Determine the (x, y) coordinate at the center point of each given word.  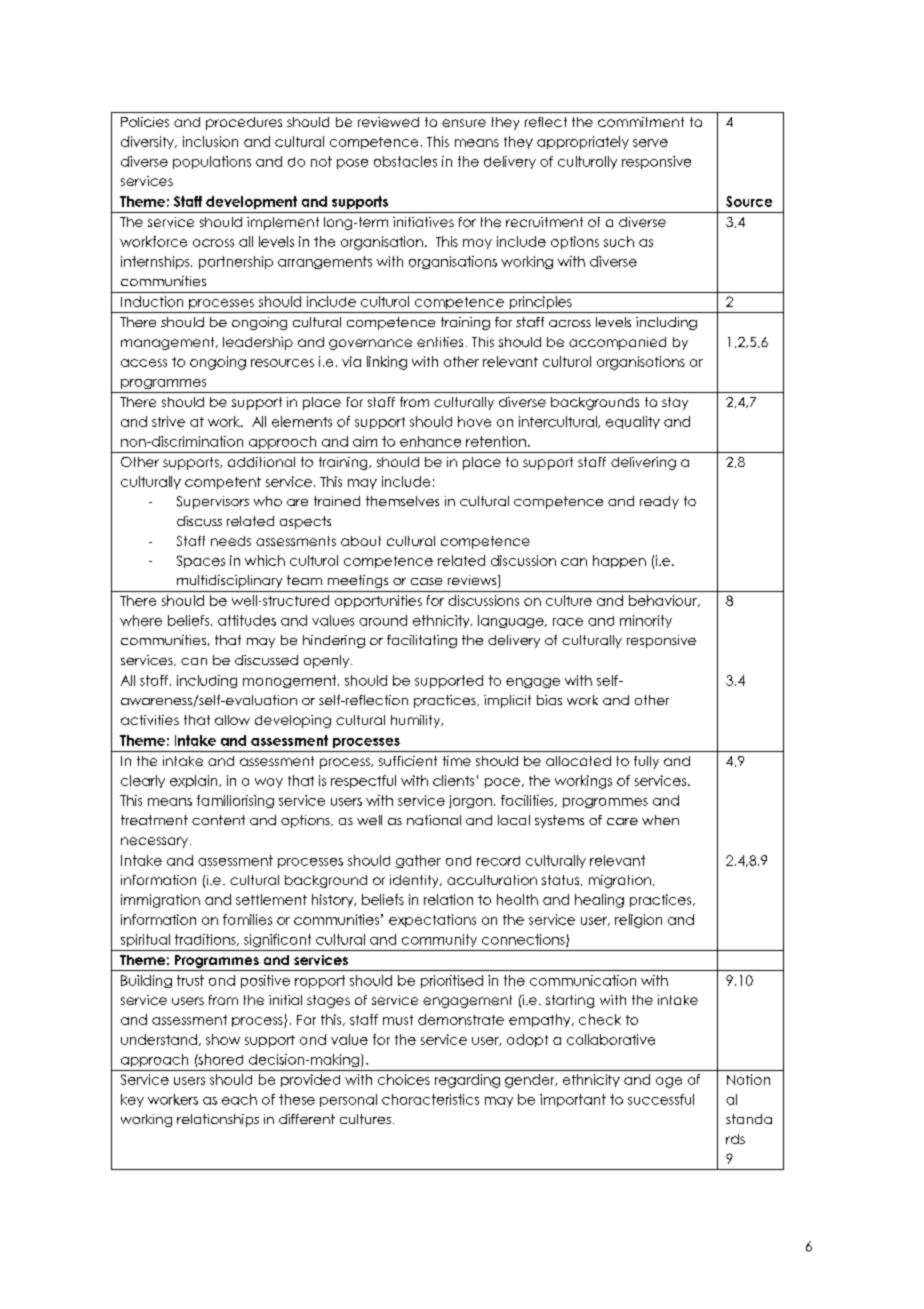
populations (212, 162)
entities (440, 342)
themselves (402, 501)
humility (417, 721)
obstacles (405, 161)
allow (232, 720)
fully (646, 762)
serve (650, 143)
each (239, 1099)
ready (659, 502)
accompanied (617, 343)
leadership (258, 343)
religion (638, 921)
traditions (206, 940)
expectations (432, 920)
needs (231, 541)
